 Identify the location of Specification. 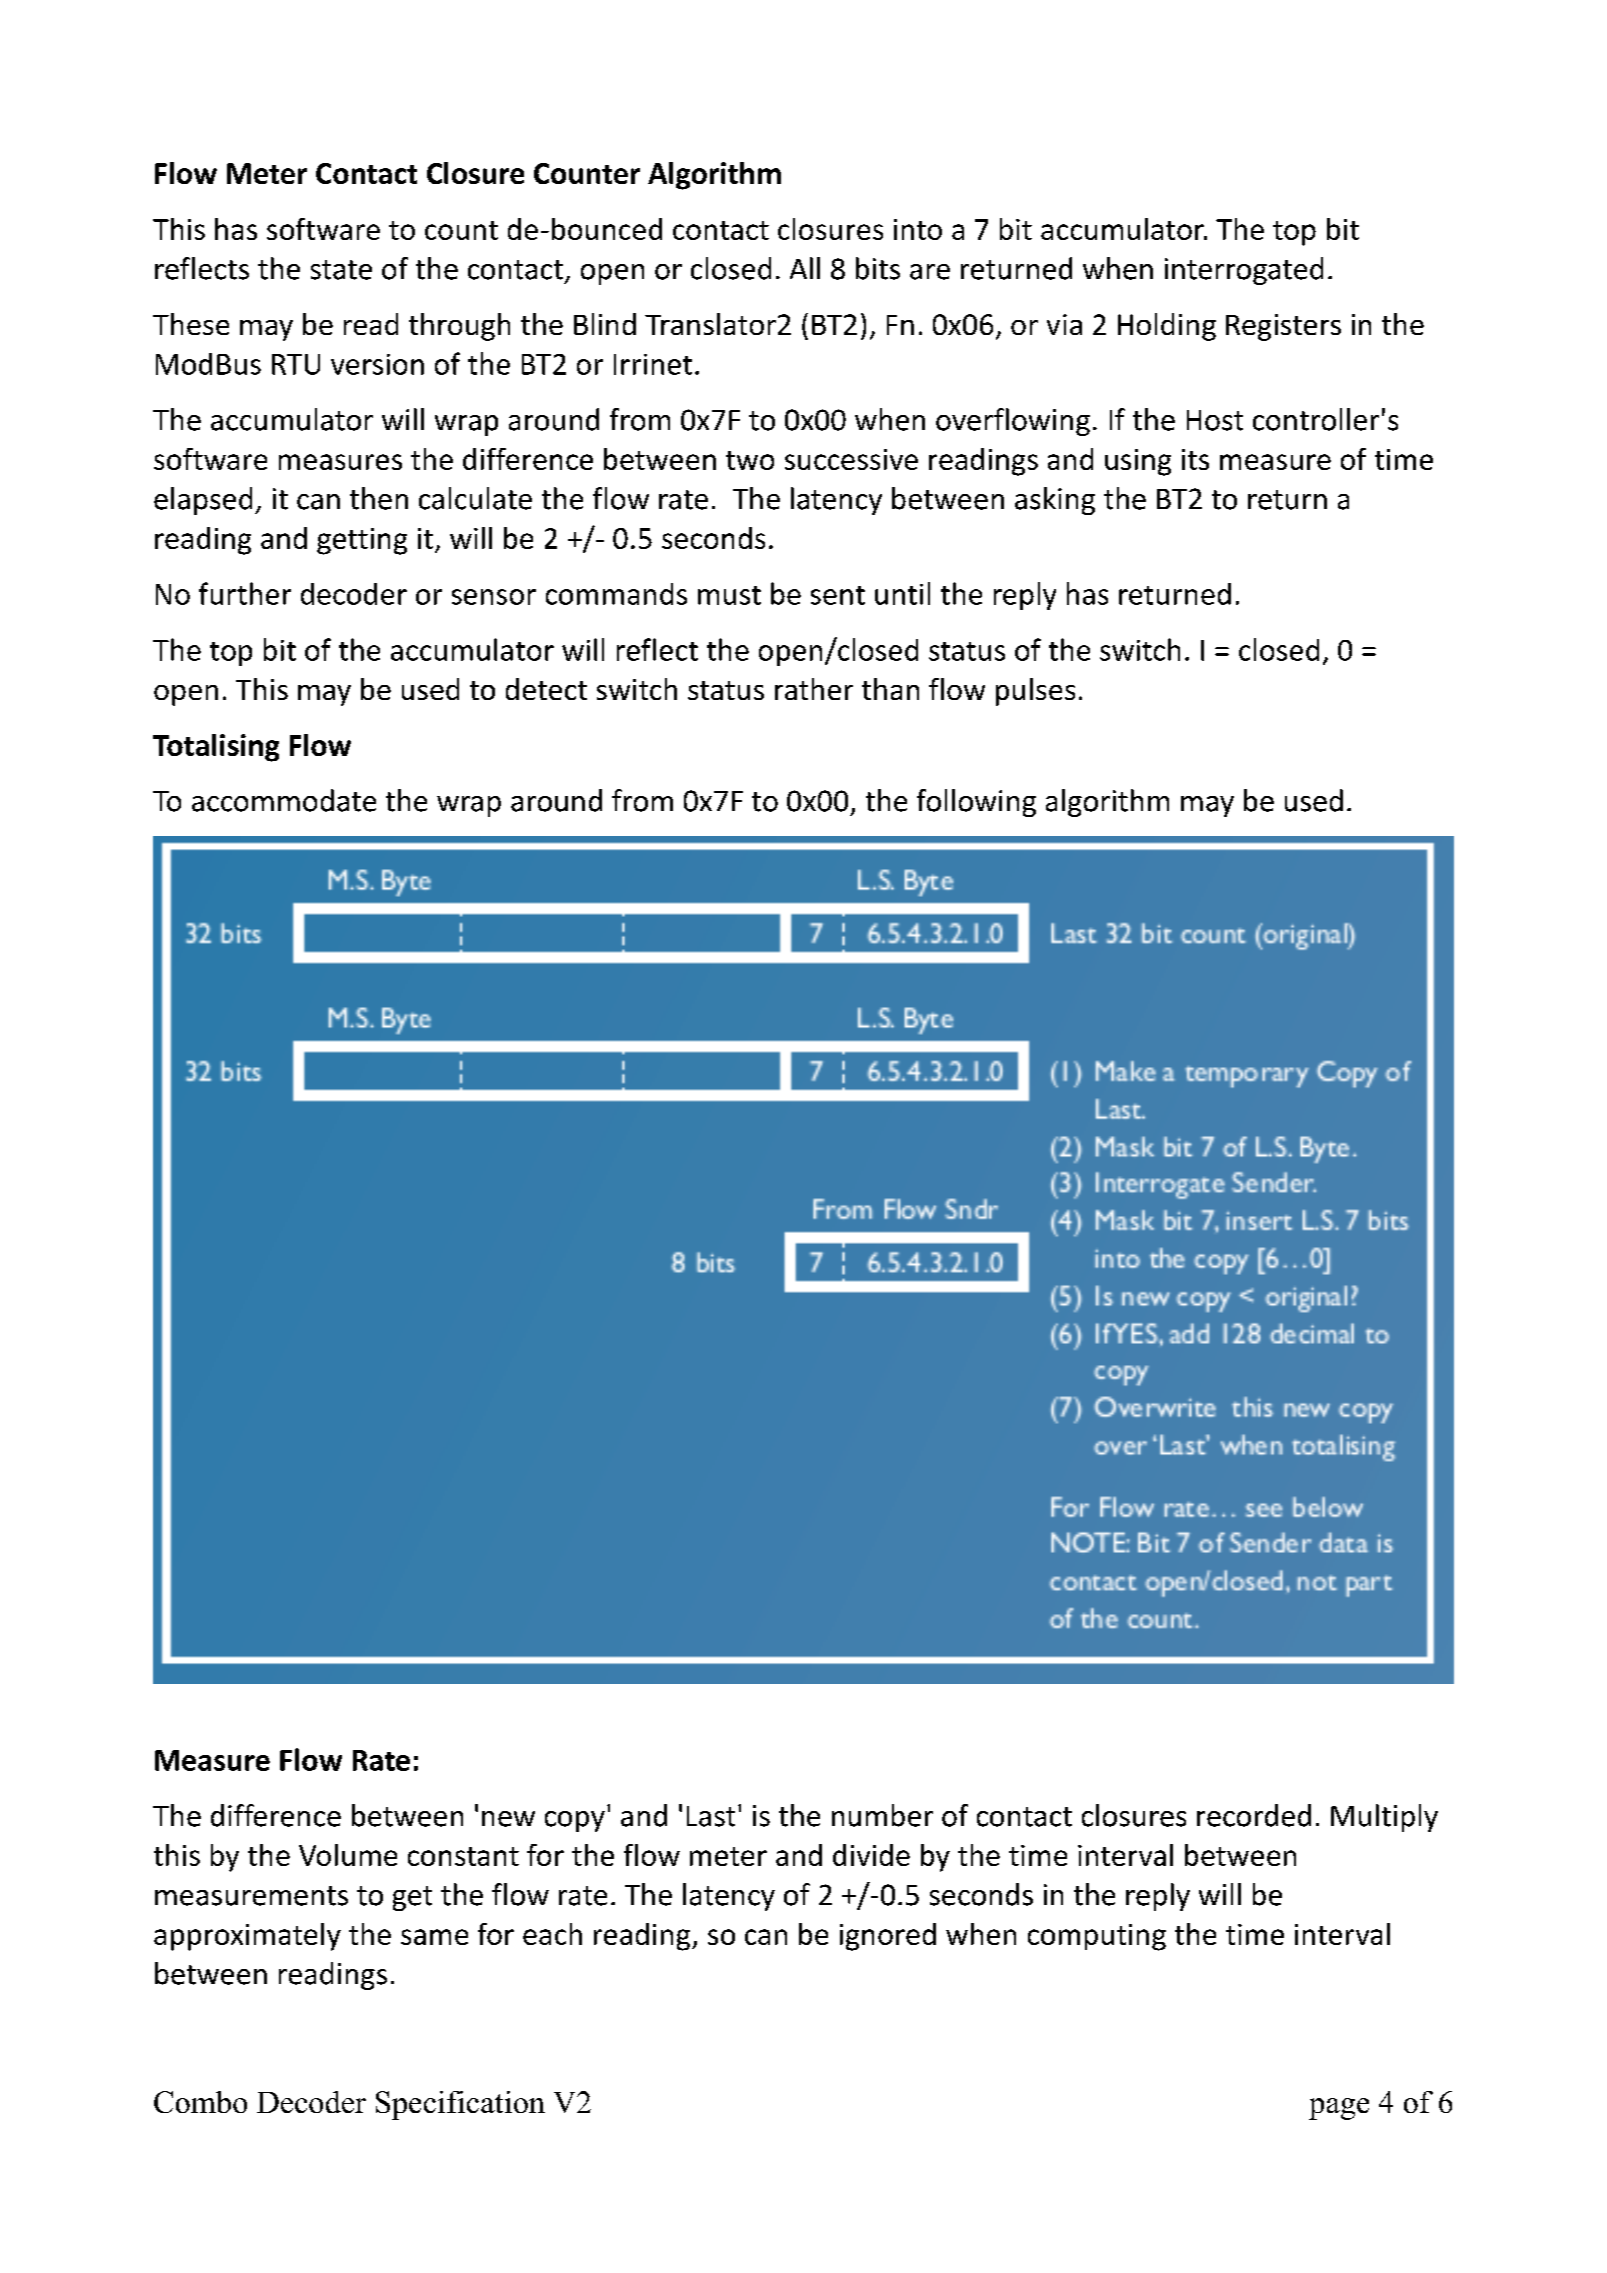
(460, 2105).
